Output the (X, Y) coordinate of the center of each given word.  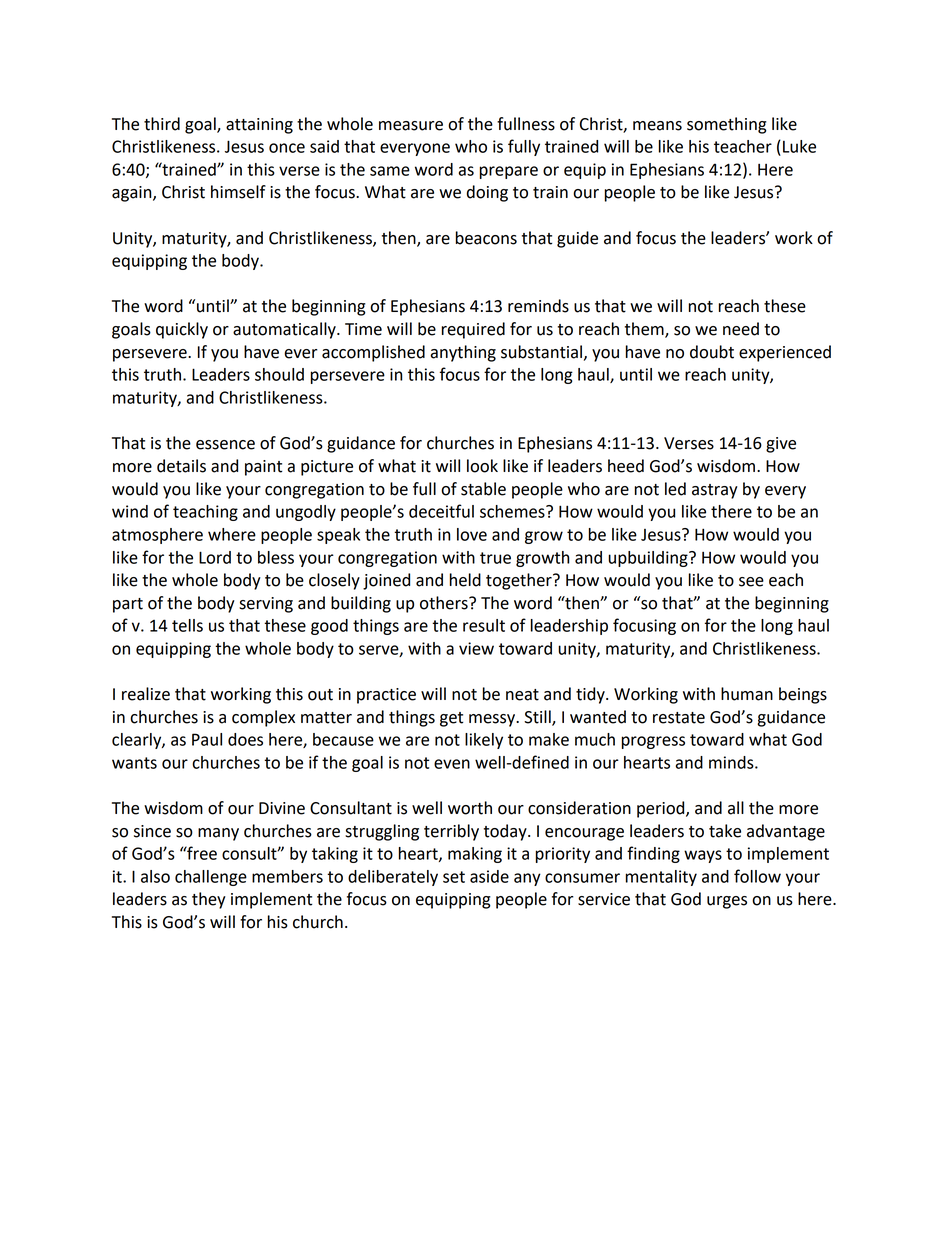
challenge (211, 878)
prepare (509, 172)
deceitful (441, 511)
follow (757, 876)
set (454, 877)
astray (715, 491)
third (162, 124)
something (727, 125)
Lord (215, 557)
